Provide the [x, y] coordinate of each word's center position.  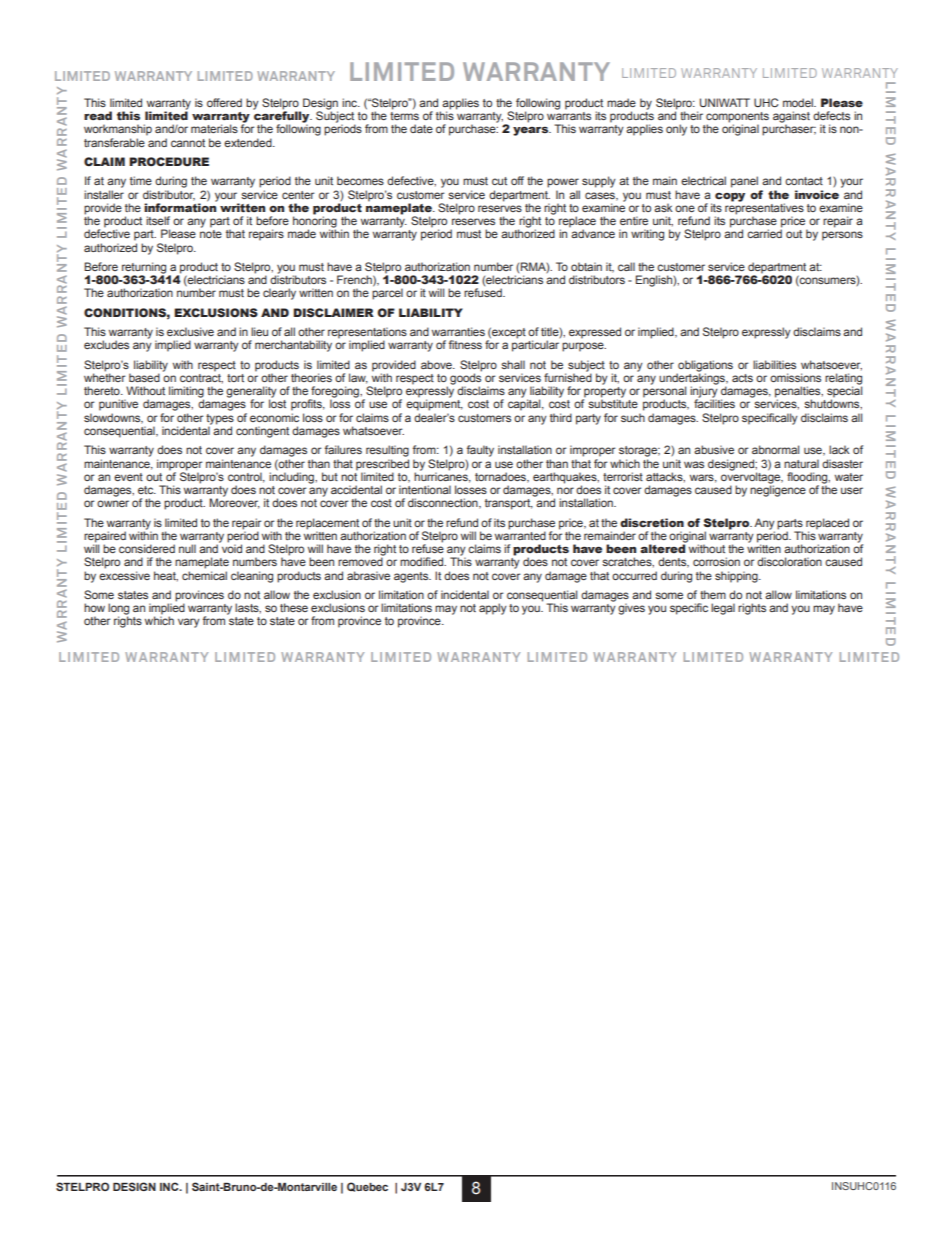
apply [493, 609]
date [421, 128]
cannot [188, 143]
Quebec [367, 1187]
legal [723, 609]
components [737, 118]
